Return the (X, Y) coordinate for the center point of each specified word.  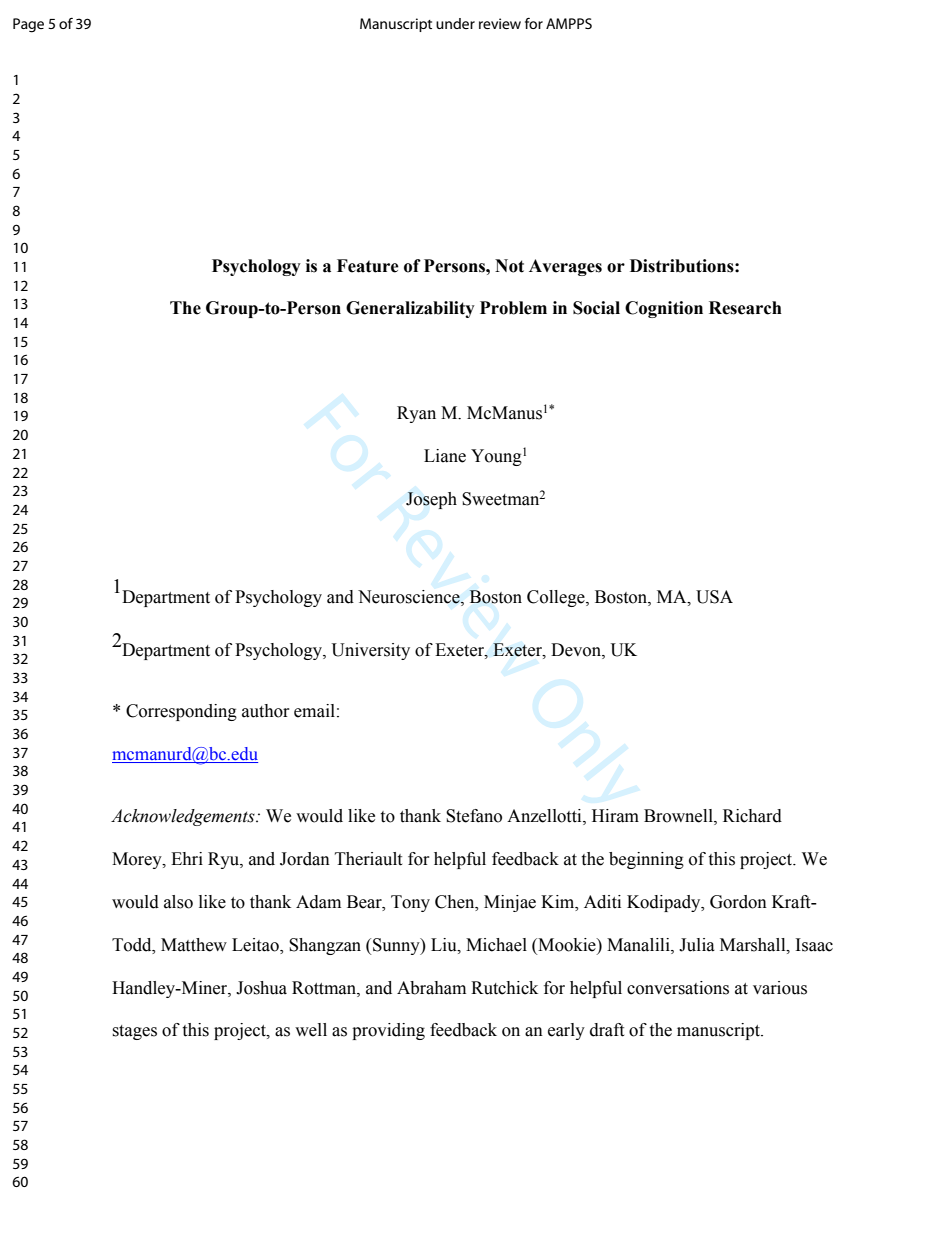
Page (28, 25)
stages (134, 1032)
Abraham (431, 988)
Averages (565, 267)
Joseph (431, 500)
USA (714, 597)
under (455, 23)
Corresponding (181, 712)
